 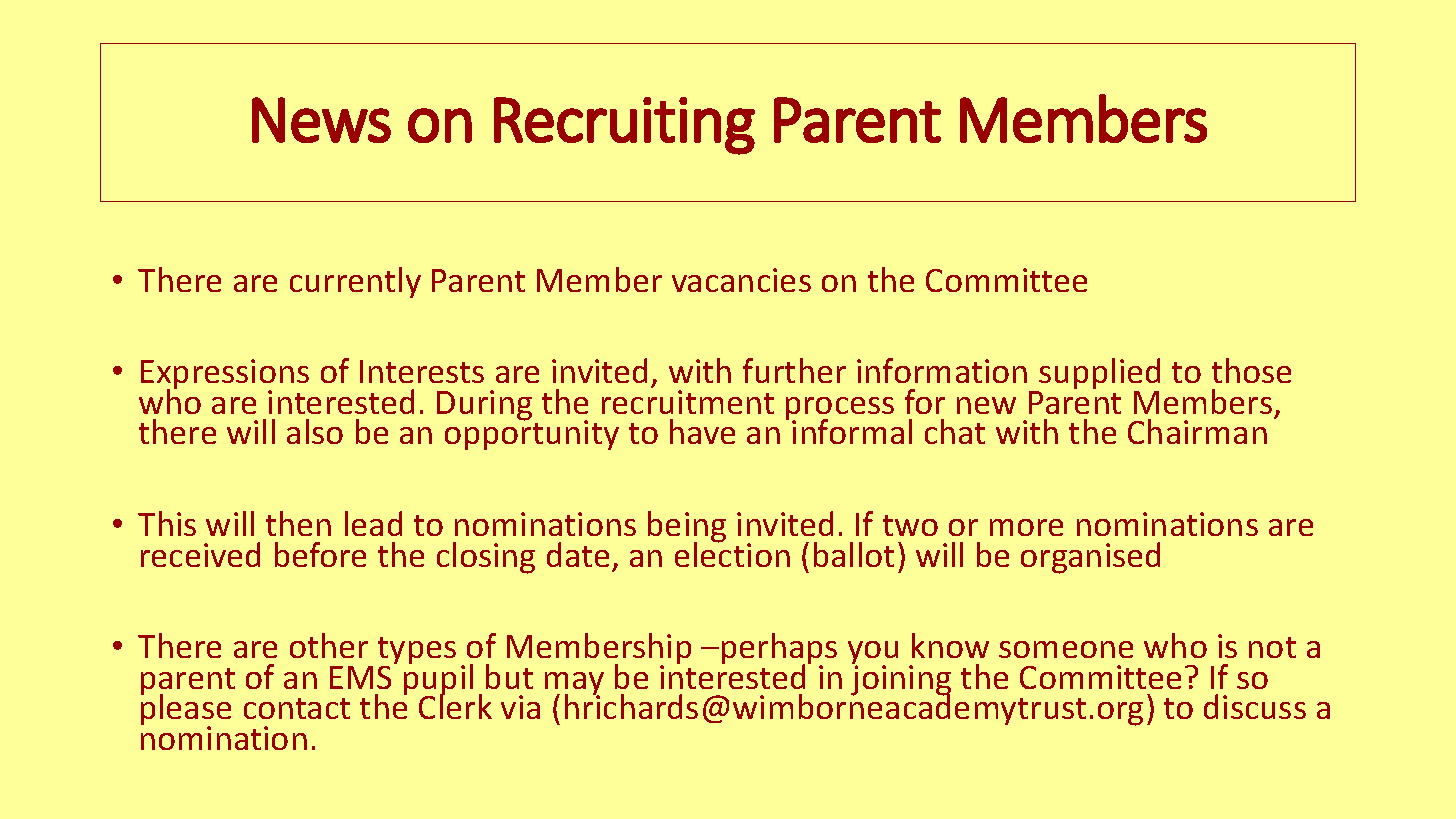 I want to click on recruitment, so click(x=688, y=402).
